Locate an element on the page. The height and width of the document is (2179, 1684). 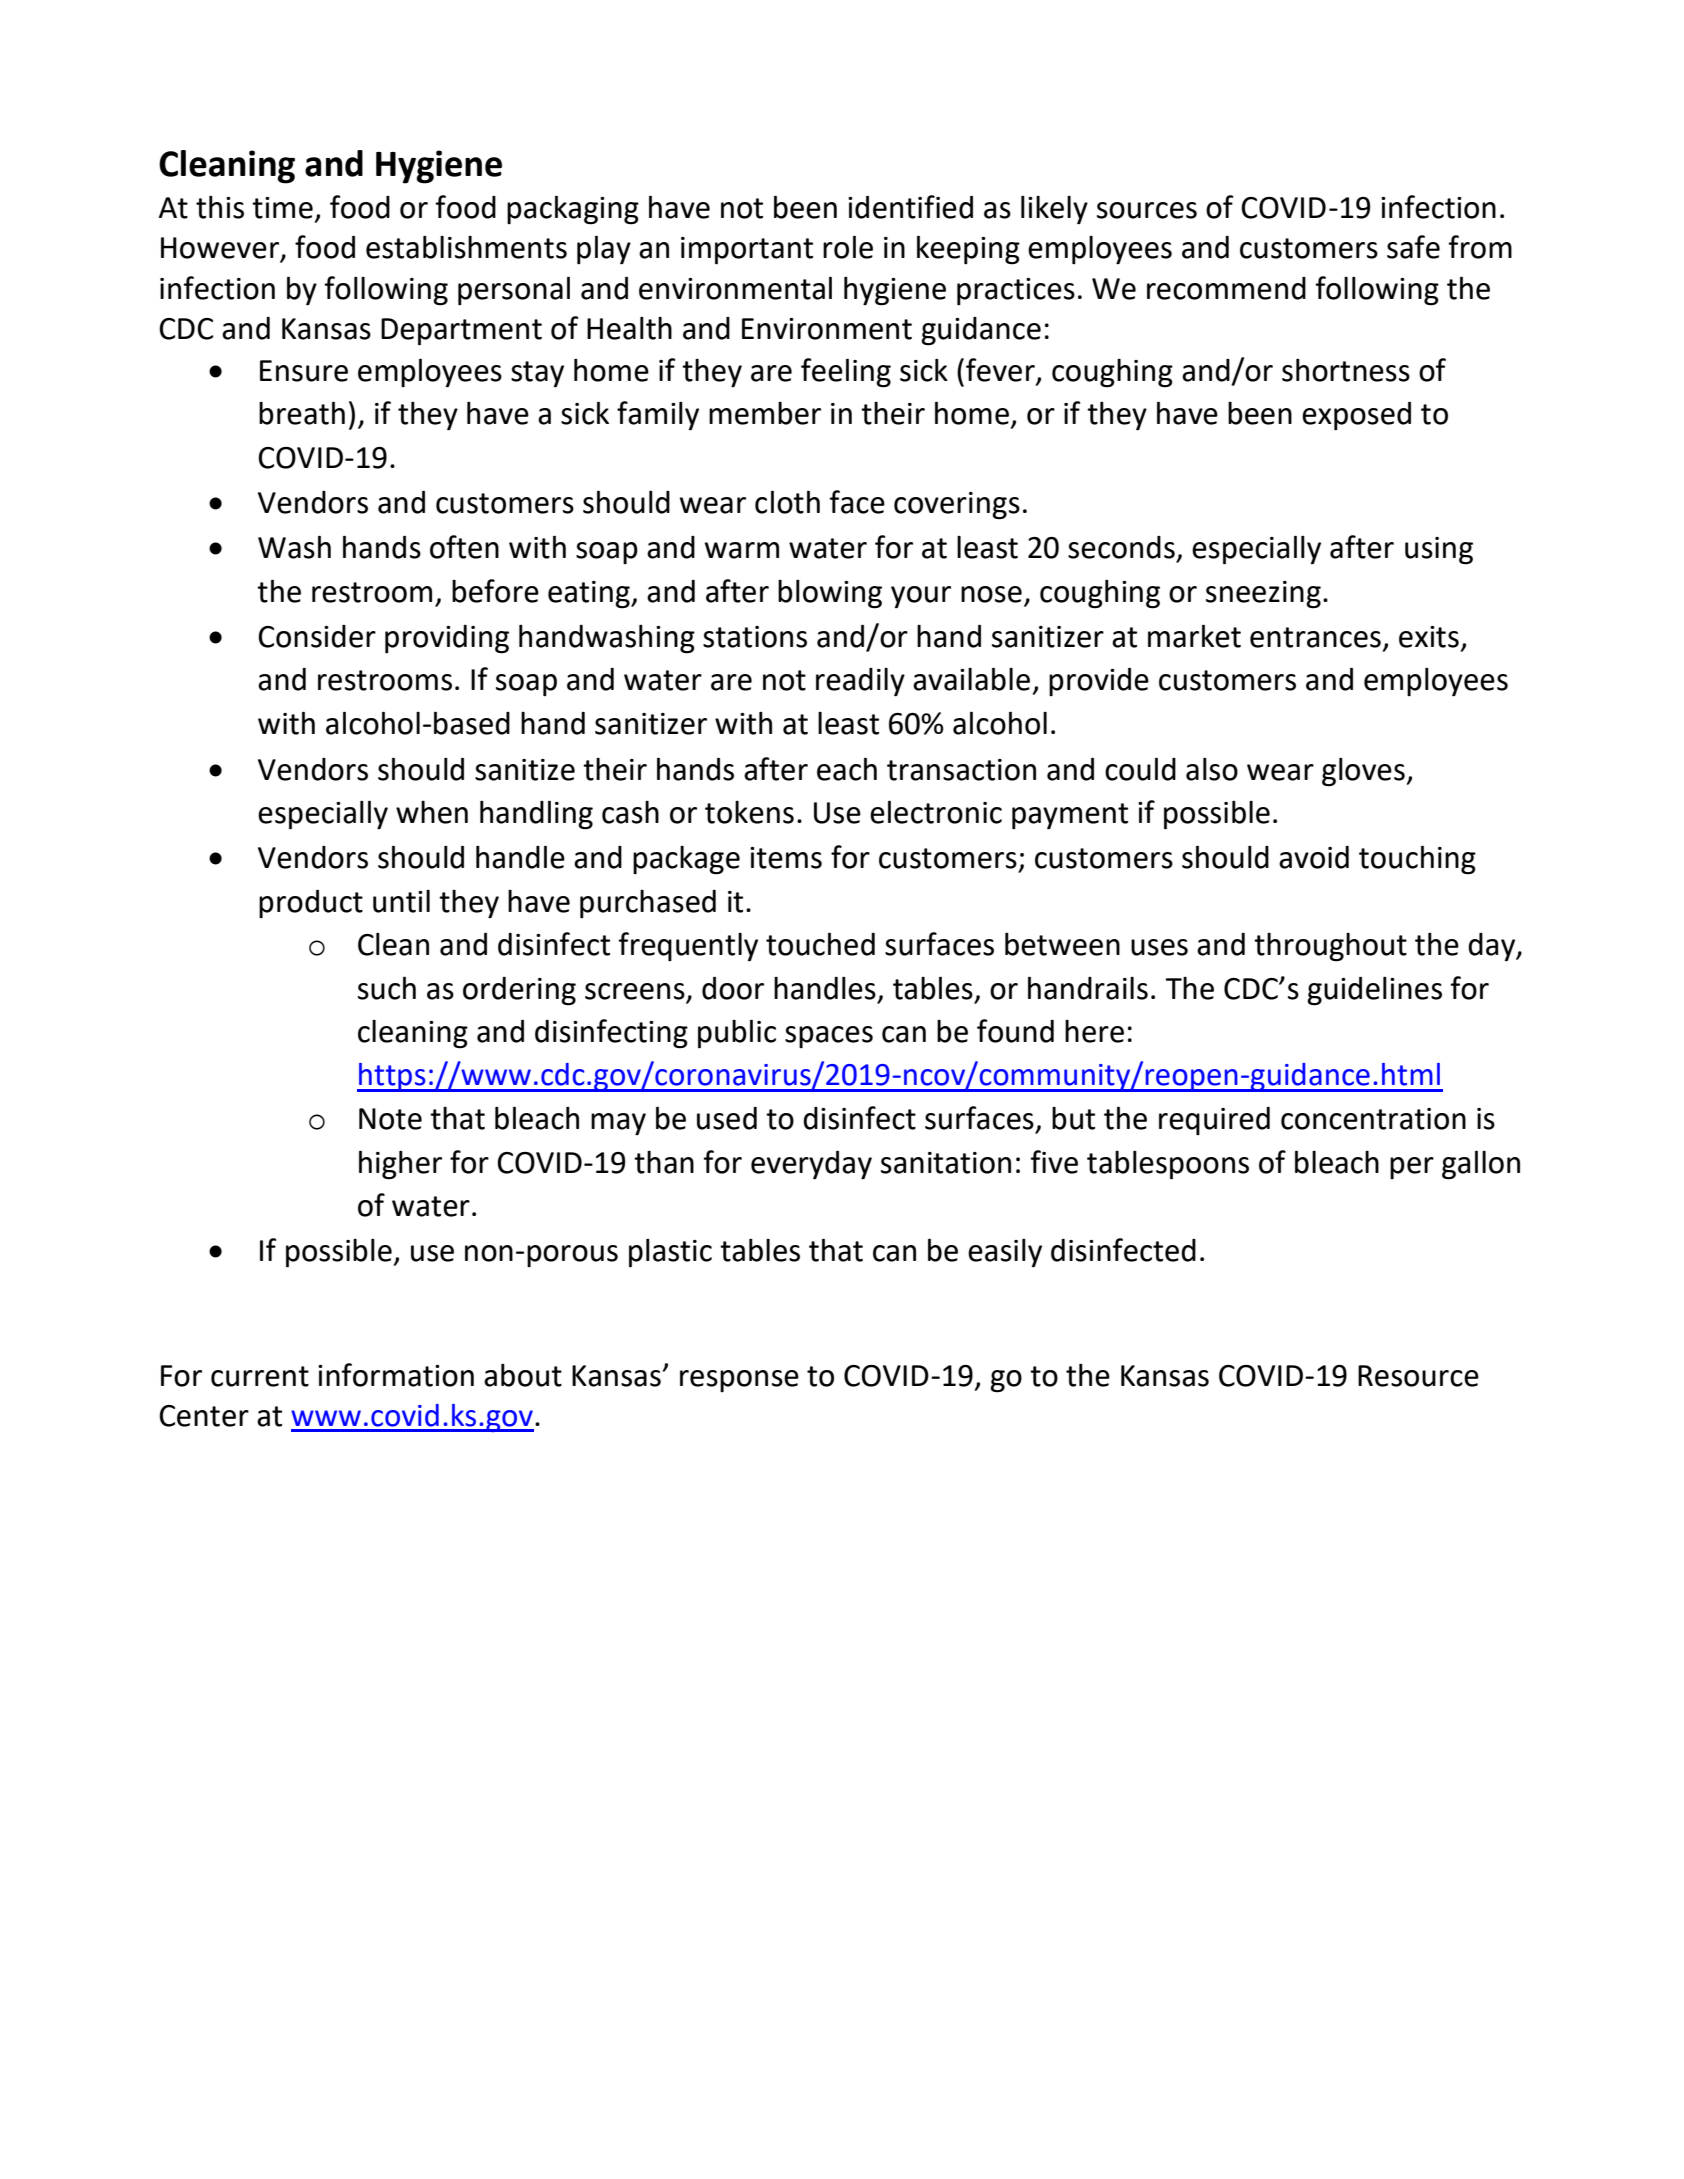
throughout is located at coordinates (1330, 947).
